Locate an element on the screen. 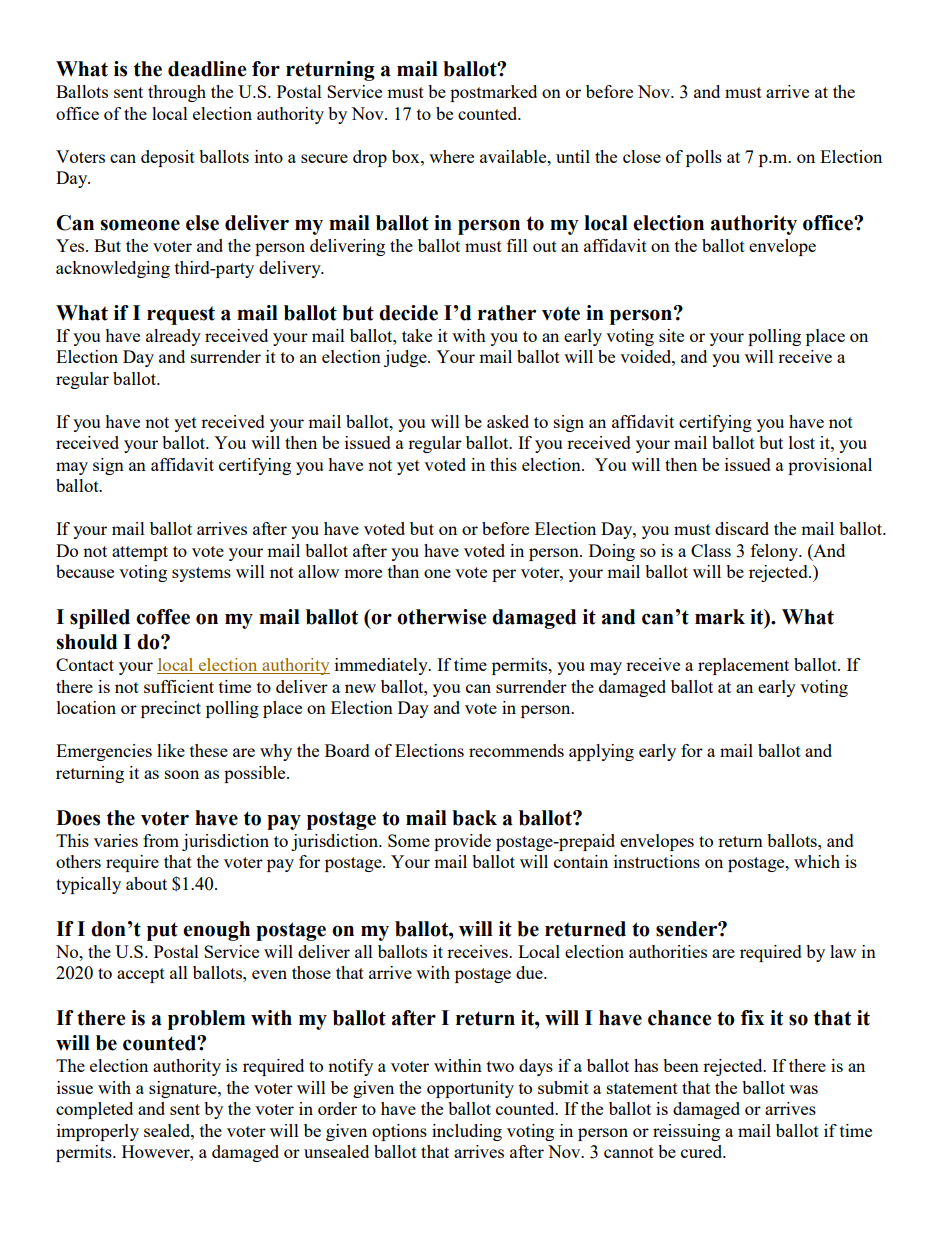 The image size is (952, 1233). including is located at coordinates (467, 1132).
